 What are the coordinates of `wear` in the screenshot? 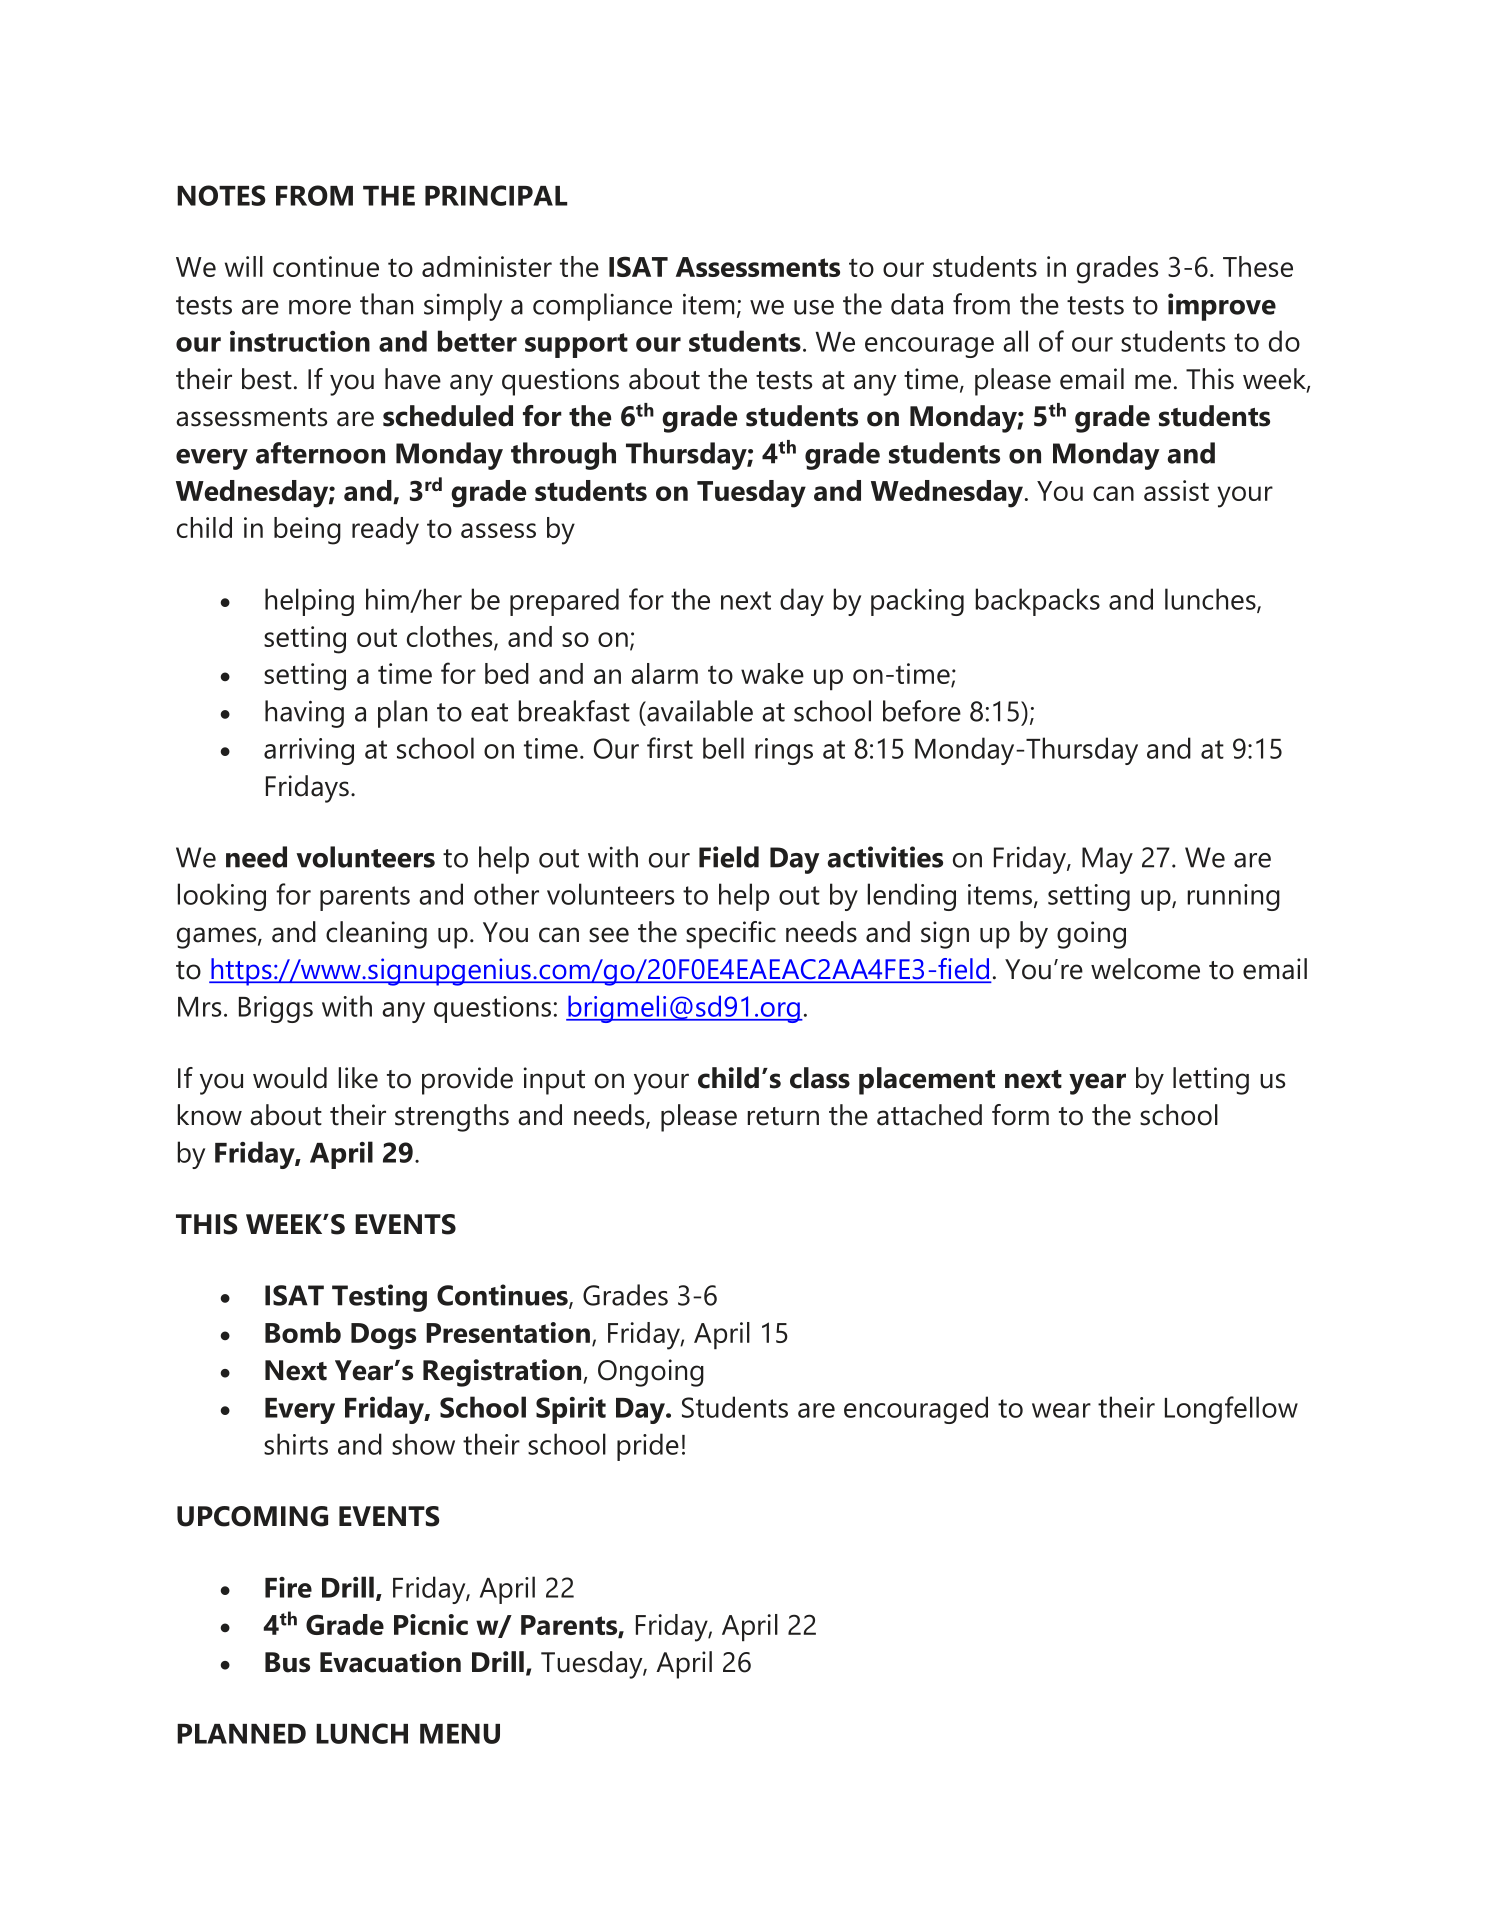 It's located at (1061, 1410).
